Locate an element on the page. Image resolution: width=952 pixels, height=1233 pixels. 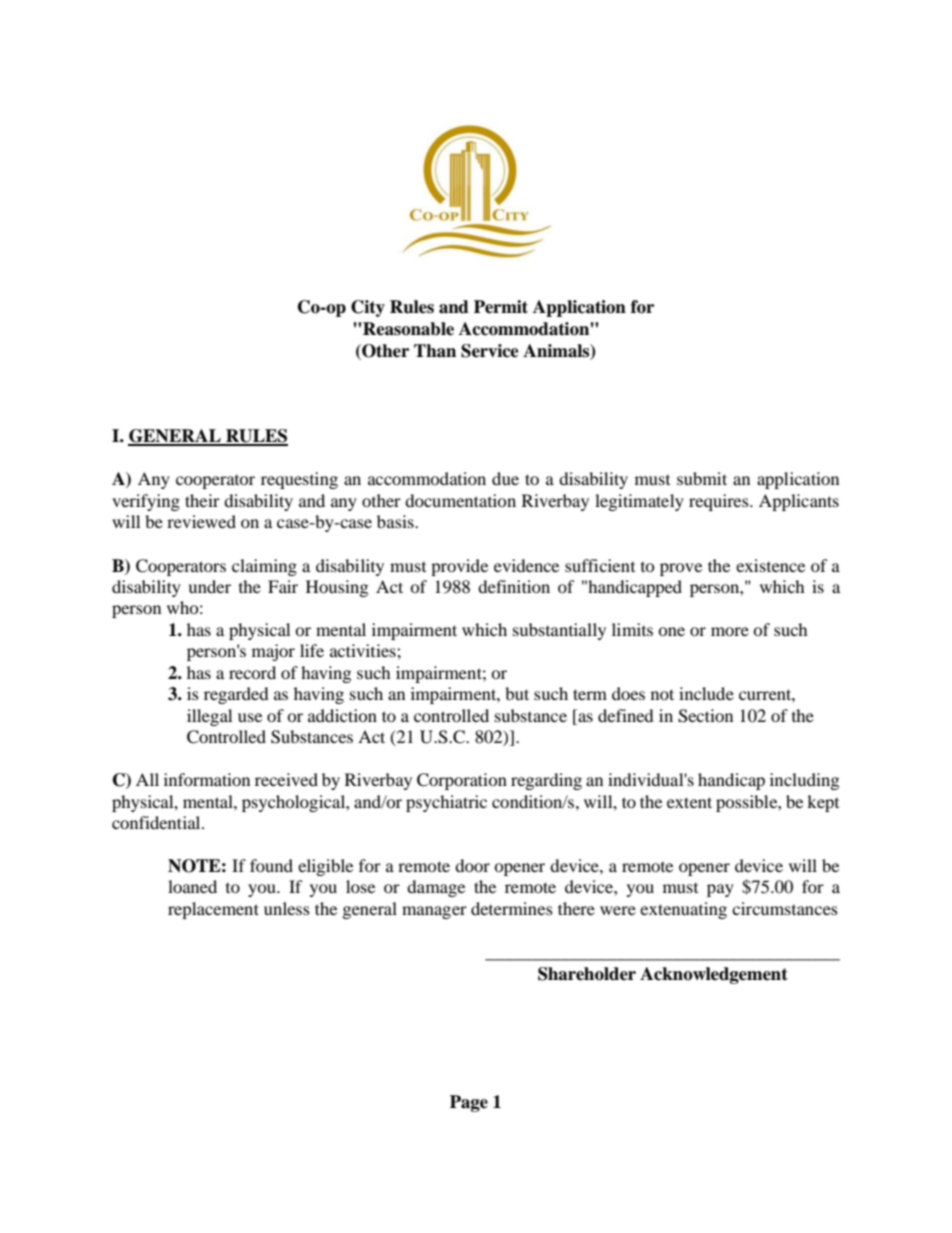
include is located at coordinates (706, 693).
